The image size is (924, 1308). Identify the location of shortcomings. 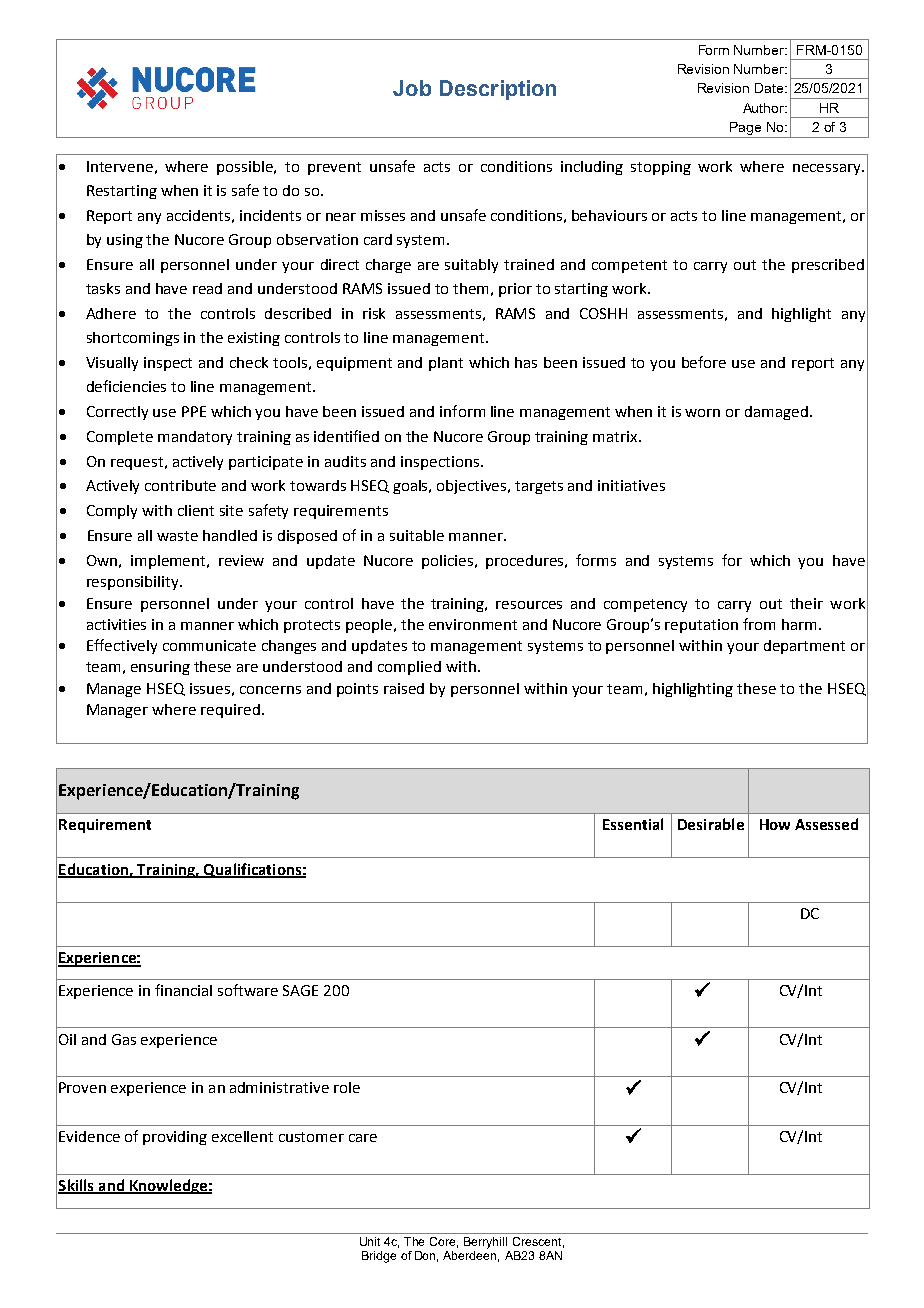
(133, 339).
